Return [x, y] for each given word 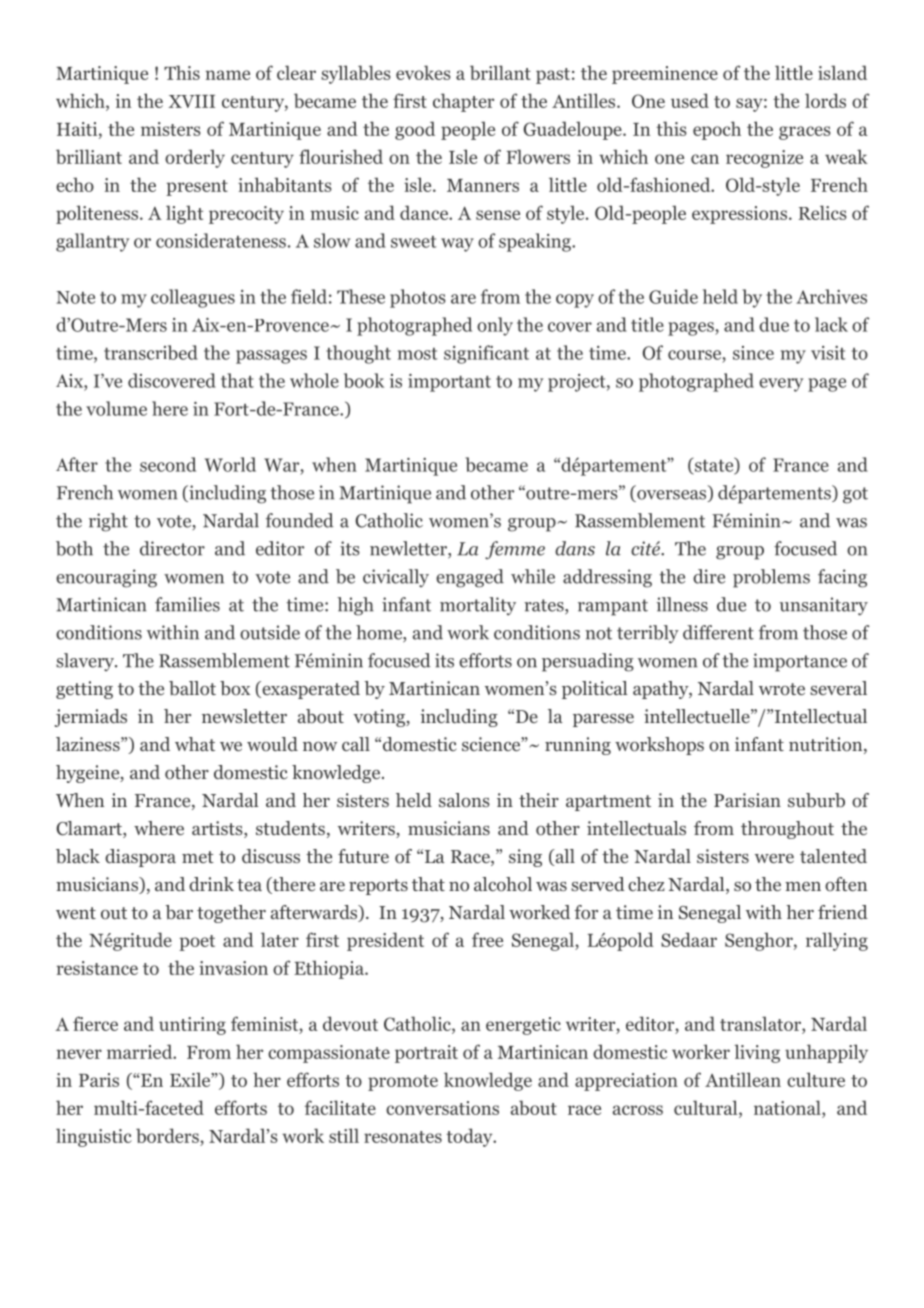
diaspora [140, 858]
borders [168, 1137]
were [774, 858]
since [753, 353]
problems [771, 578]
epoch [717, 130]
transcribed [151, 352]
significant [486, 354]
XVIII [191, 101]
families [187, 604]
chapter [463, 102]
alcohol [503, 884]
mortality [478, 606]
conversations [442, 1108]
